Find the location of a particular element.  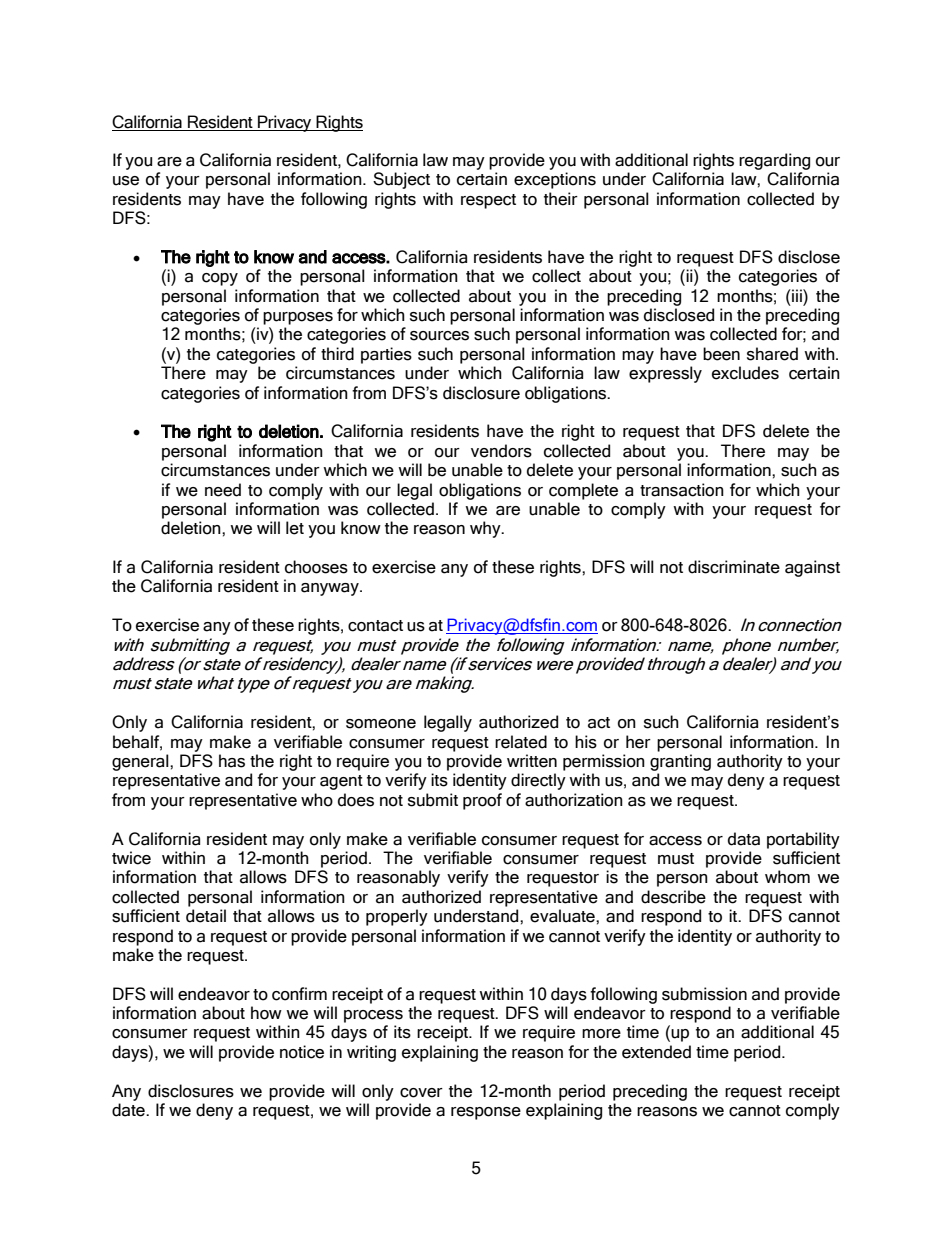

use is located at coordinates (126, 181).
